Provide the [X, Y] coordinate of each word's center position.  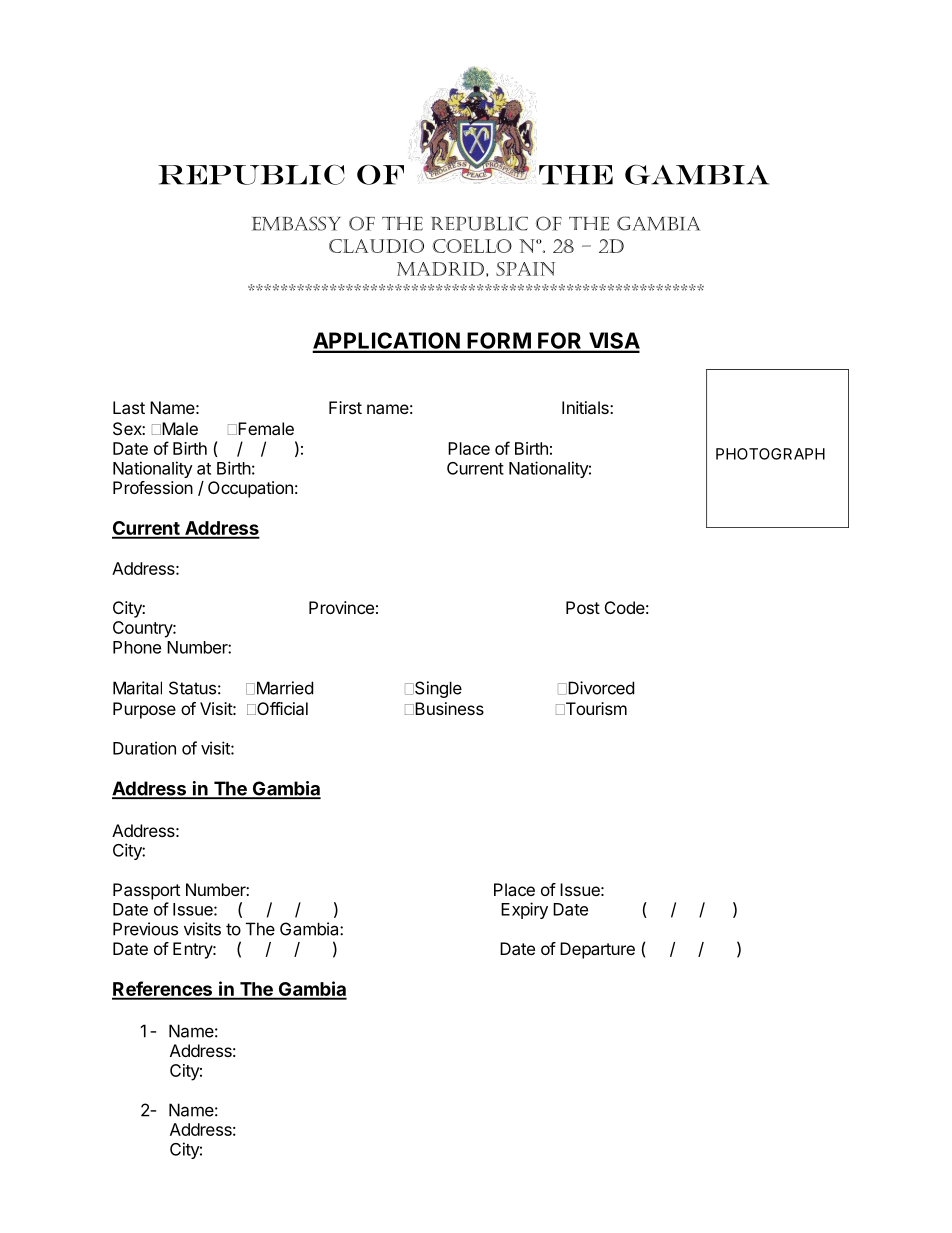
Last [129, 407]
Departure [597, 950]
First [345, 407]
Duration [144, 748]
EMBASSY [296, 223]
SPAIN [525, 269]
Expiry [524, 910]
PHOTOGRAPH [770, 454]
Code [625, 607]
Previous [145, 929]
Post [583, 607]
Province [341, 607]
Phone [137, 647]
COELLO [472, 246]
